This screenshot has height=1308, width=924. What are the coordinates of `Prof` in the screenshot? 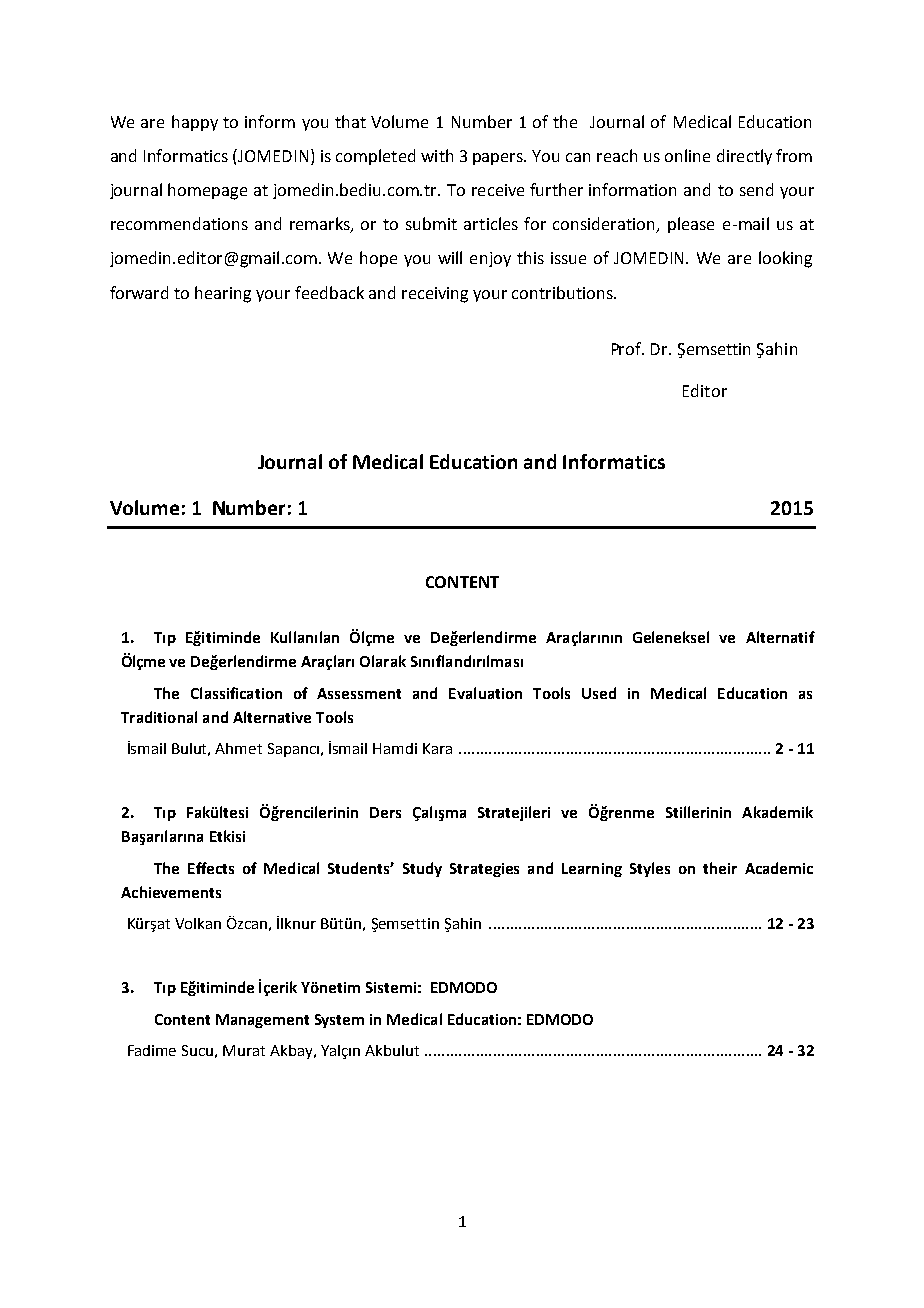 It's located at (628, 348).
